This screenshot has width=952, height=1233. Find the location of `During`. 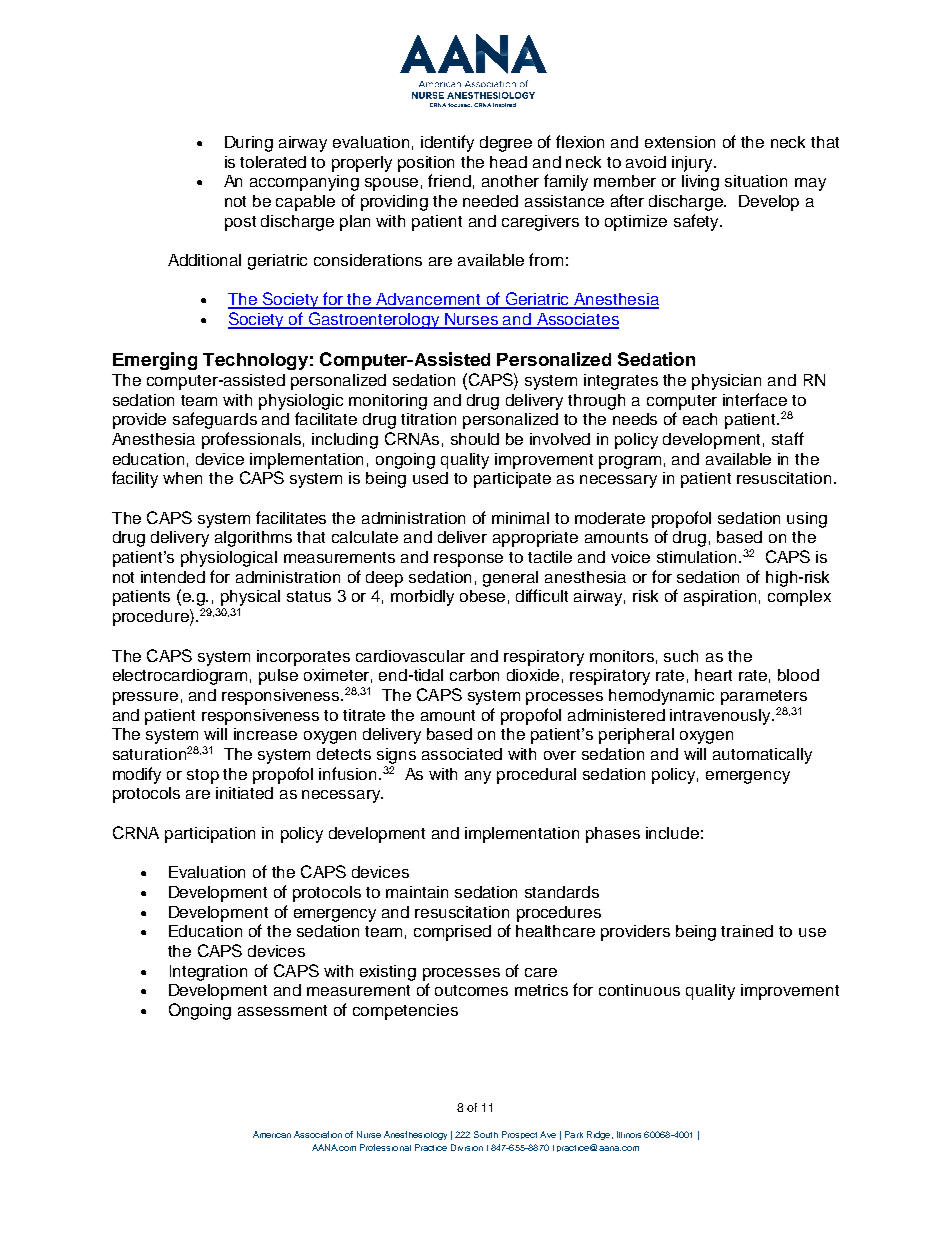

During is located at coordinates (249, 144).
